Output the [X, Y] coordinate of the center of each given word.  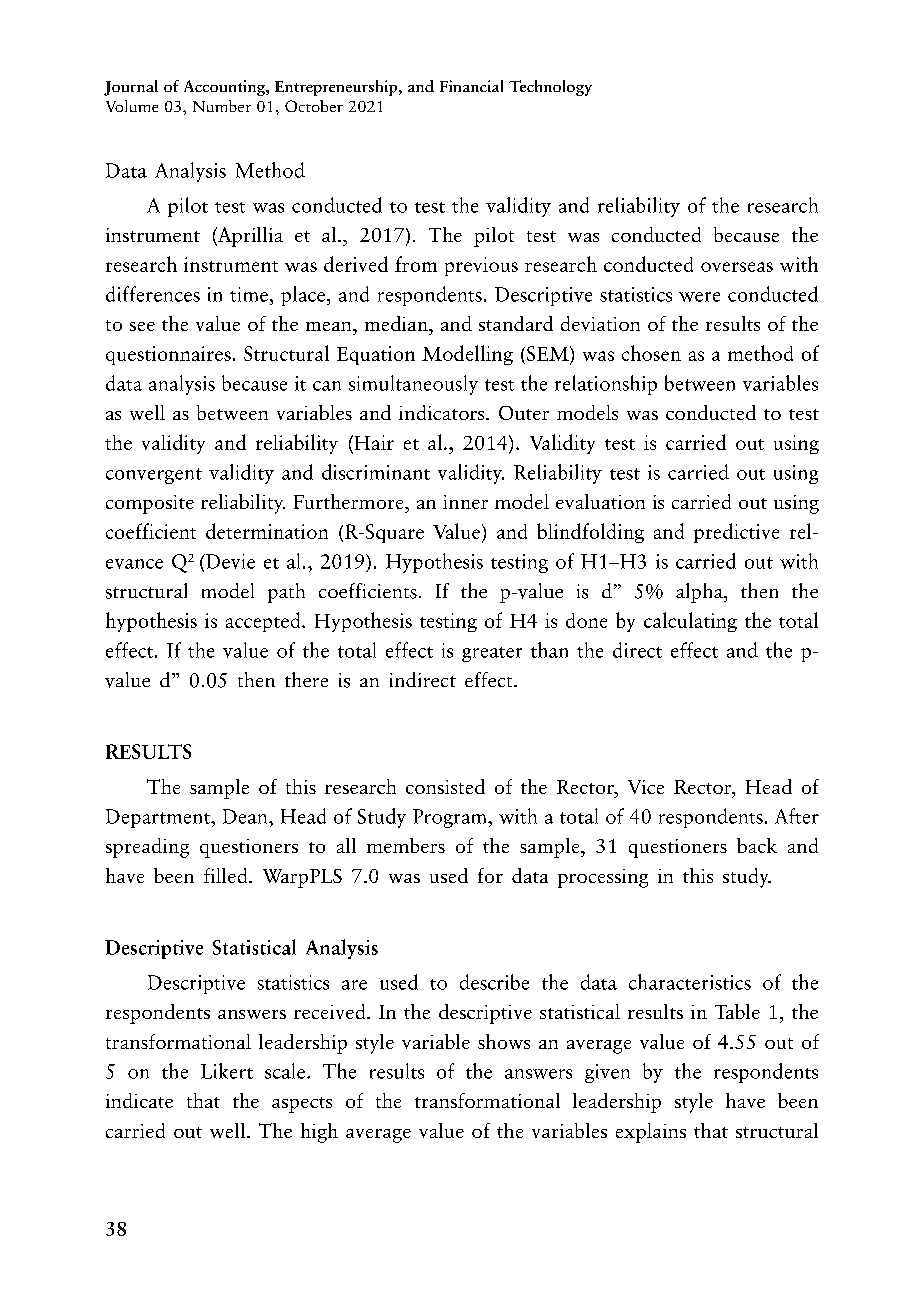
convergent [154, 476]
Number [222, 106]
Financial [471, 86]
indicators [443, 412]
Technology [550, 88]
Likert [227, 1071]
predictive [736, 533]
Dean [246, 816]
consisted [445, 786]
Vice [646, 787]
